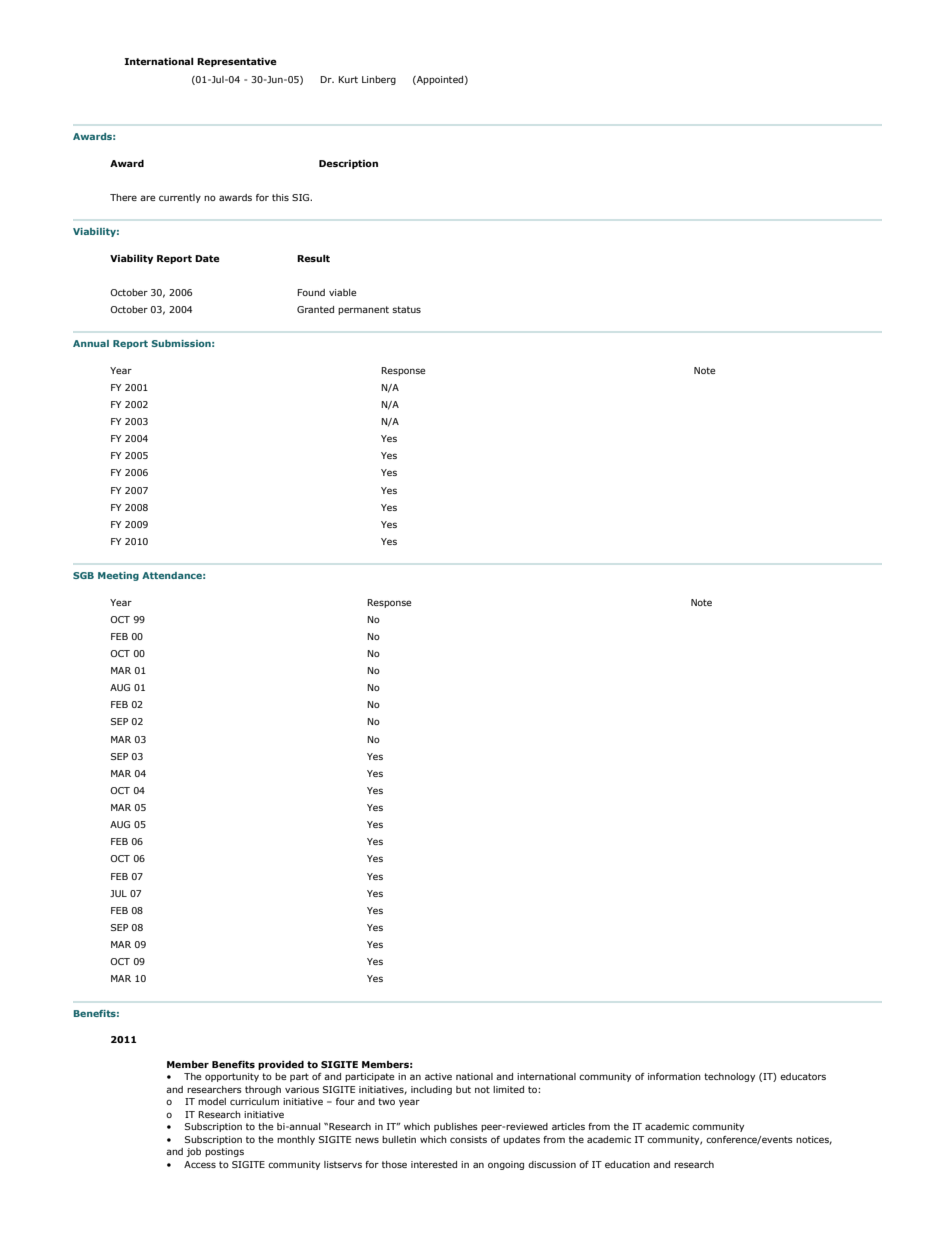 This screenshot has width=952, height=1233. Describe the element at coordinates (348, 164) in the screenshot. I see `Description` at that location.
